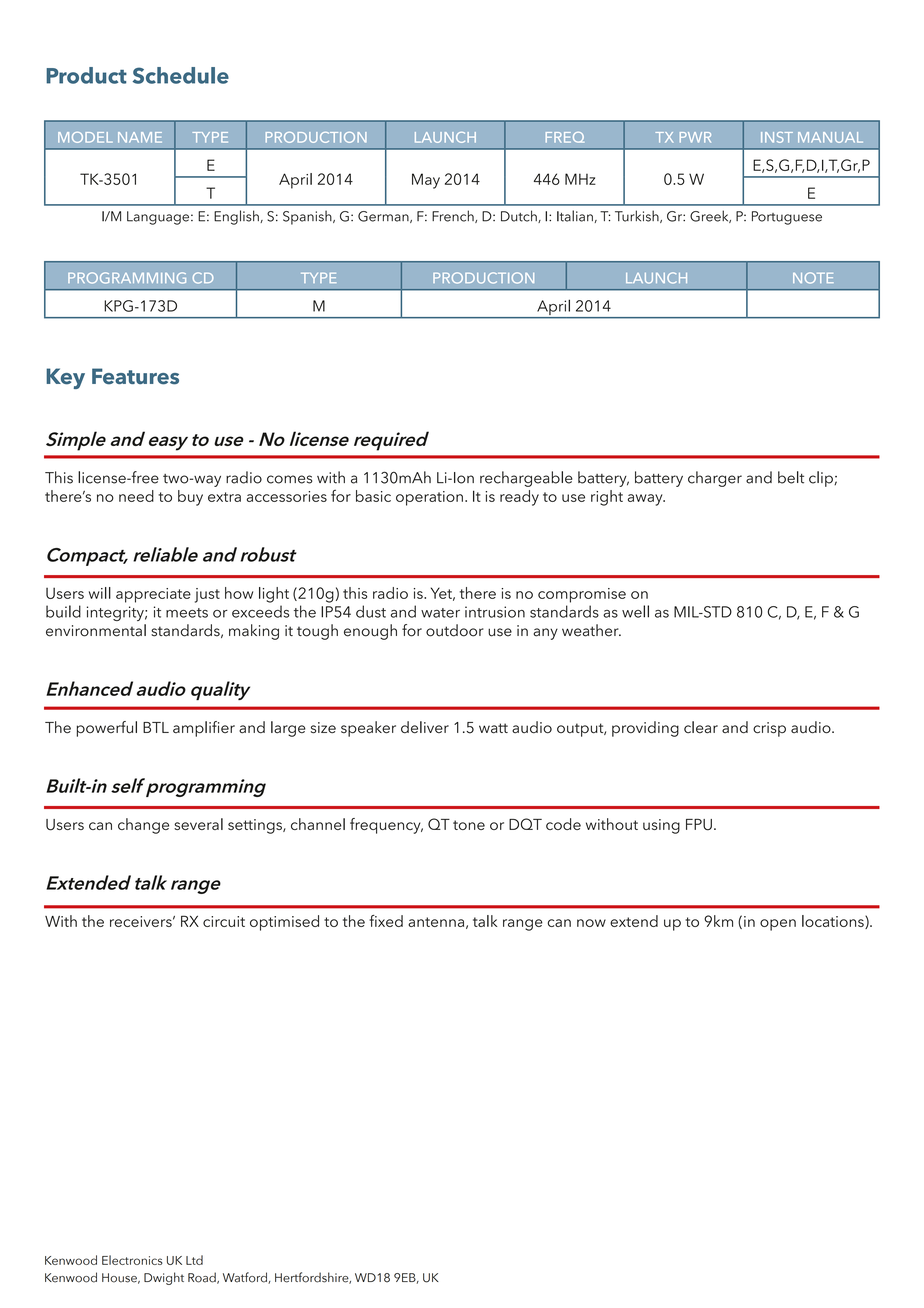 Image resolution: width=924 pixels, height=1308 pixels. Describe the element at coordinates (429, 498) in the document. I see `operation` at that location.
